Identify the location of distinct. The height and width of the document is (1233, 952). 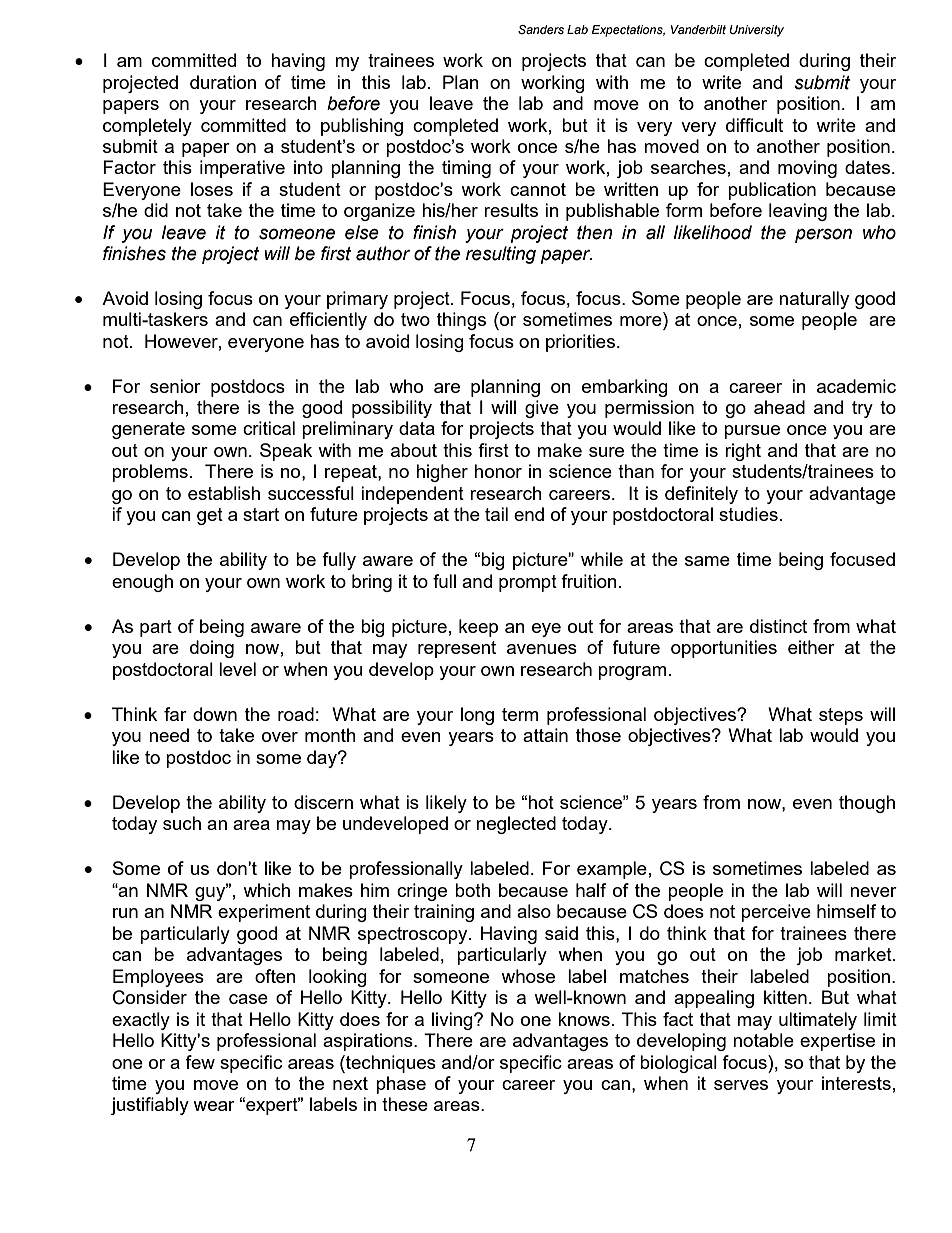
(778, 626).
